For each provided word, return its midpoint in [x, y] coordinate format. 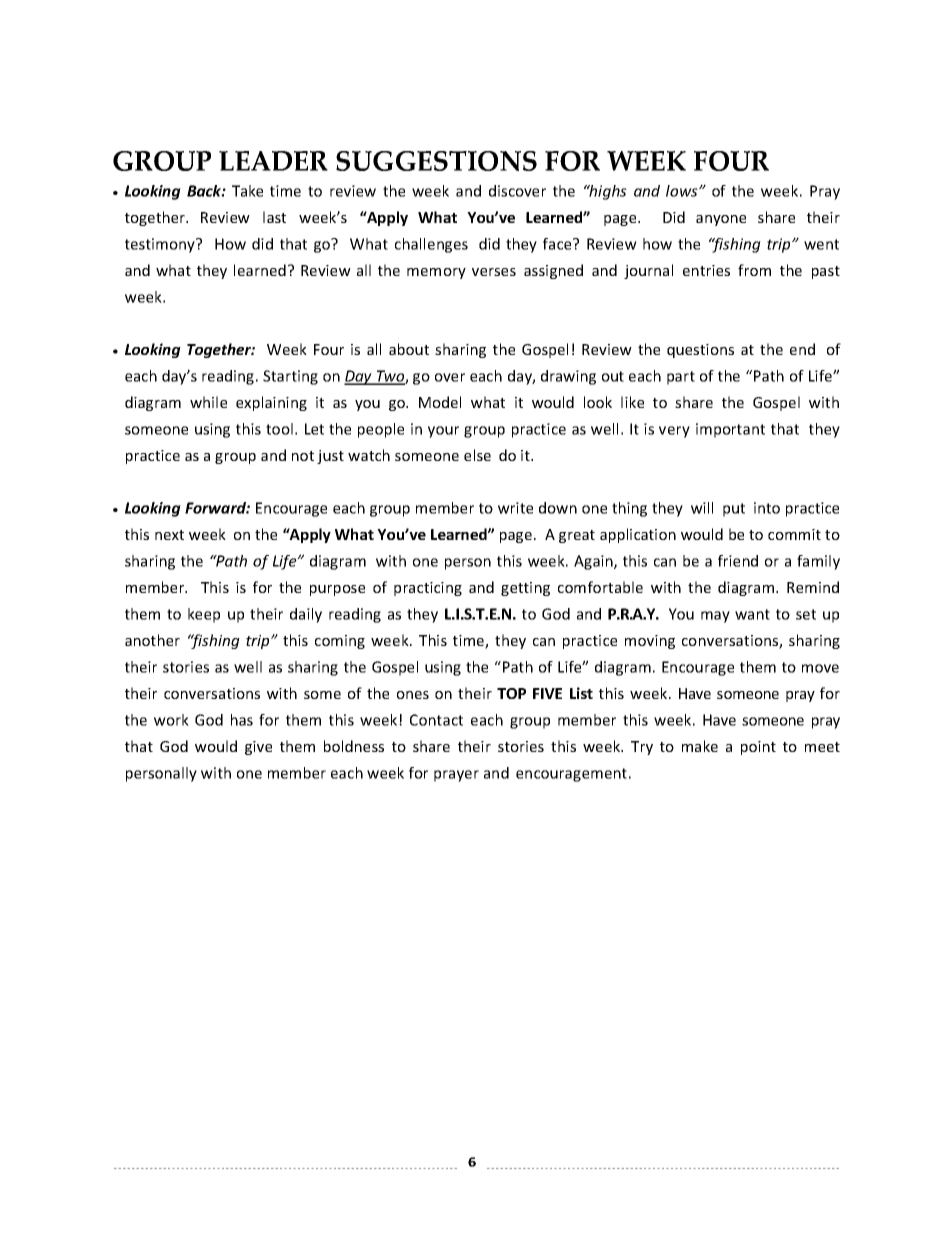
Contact [436, 720]
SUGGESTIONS [436, 161]
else [477, 455]
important [730, 430]
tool [279, 429]
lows [683, 191]
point [758, 748]
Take [247, 191]
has [242, 720]
